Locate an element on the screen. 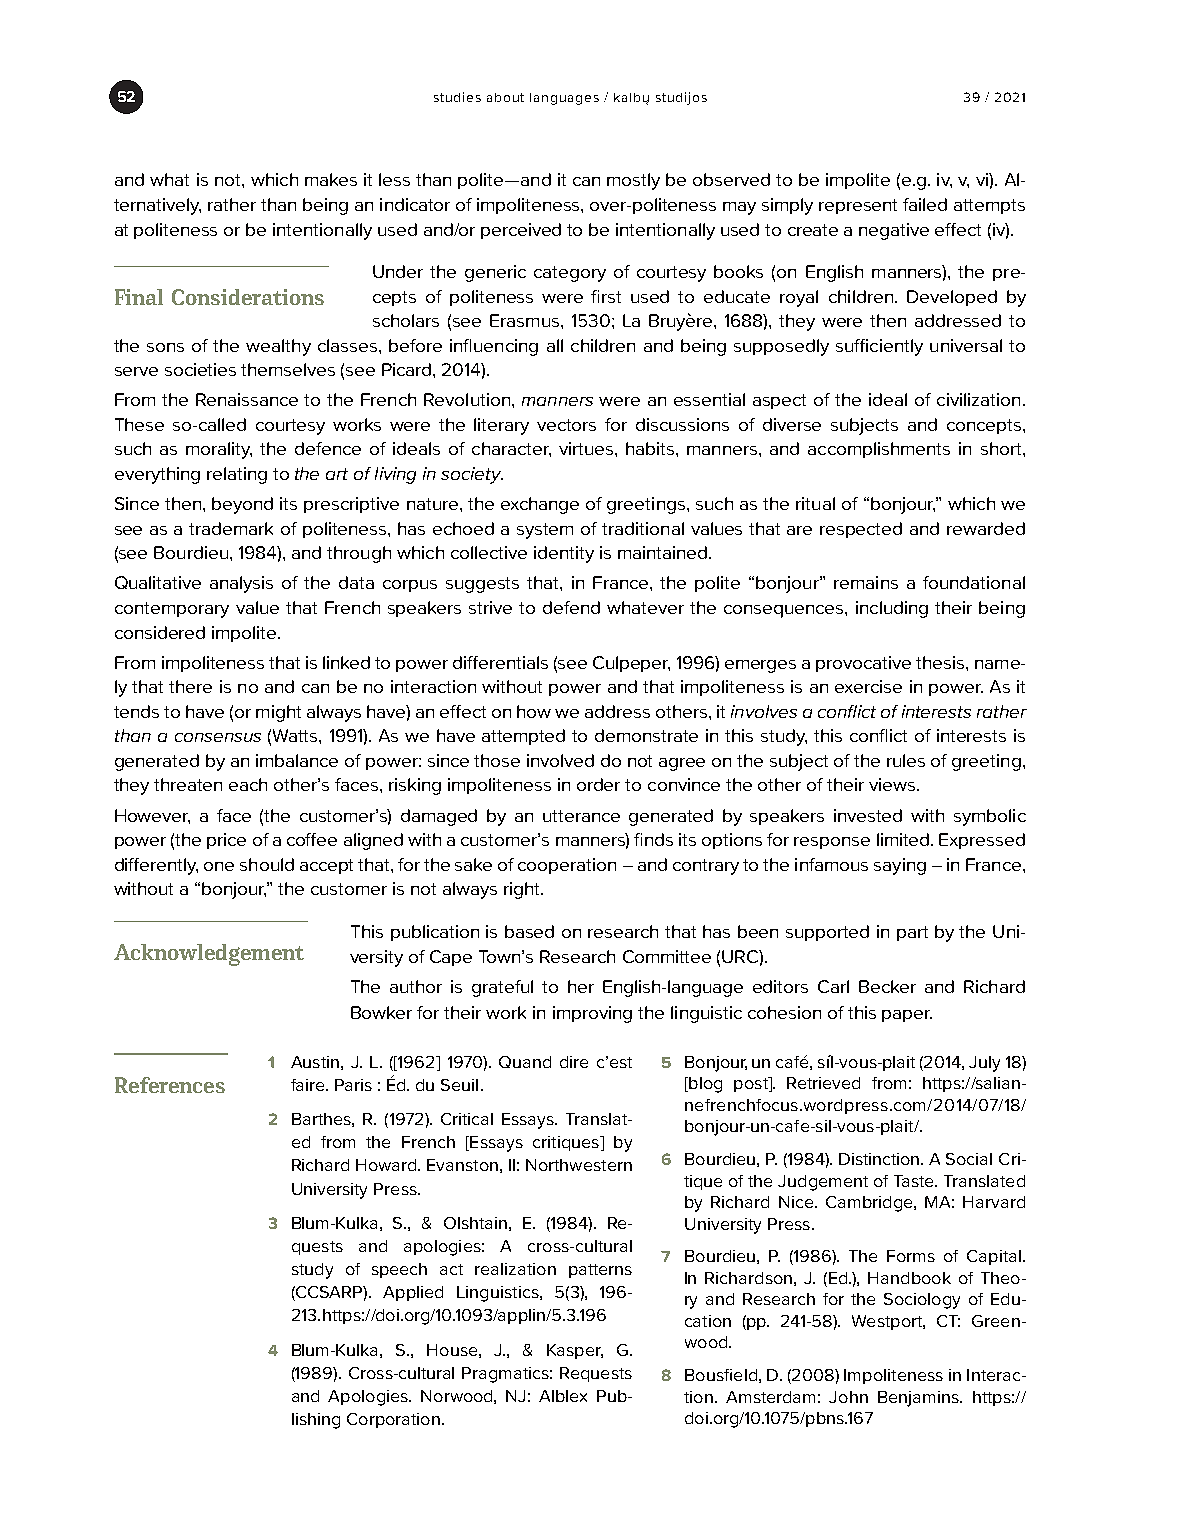 This screenshot has height=1539, width=1197. including is located at coordinates (892, 609).
